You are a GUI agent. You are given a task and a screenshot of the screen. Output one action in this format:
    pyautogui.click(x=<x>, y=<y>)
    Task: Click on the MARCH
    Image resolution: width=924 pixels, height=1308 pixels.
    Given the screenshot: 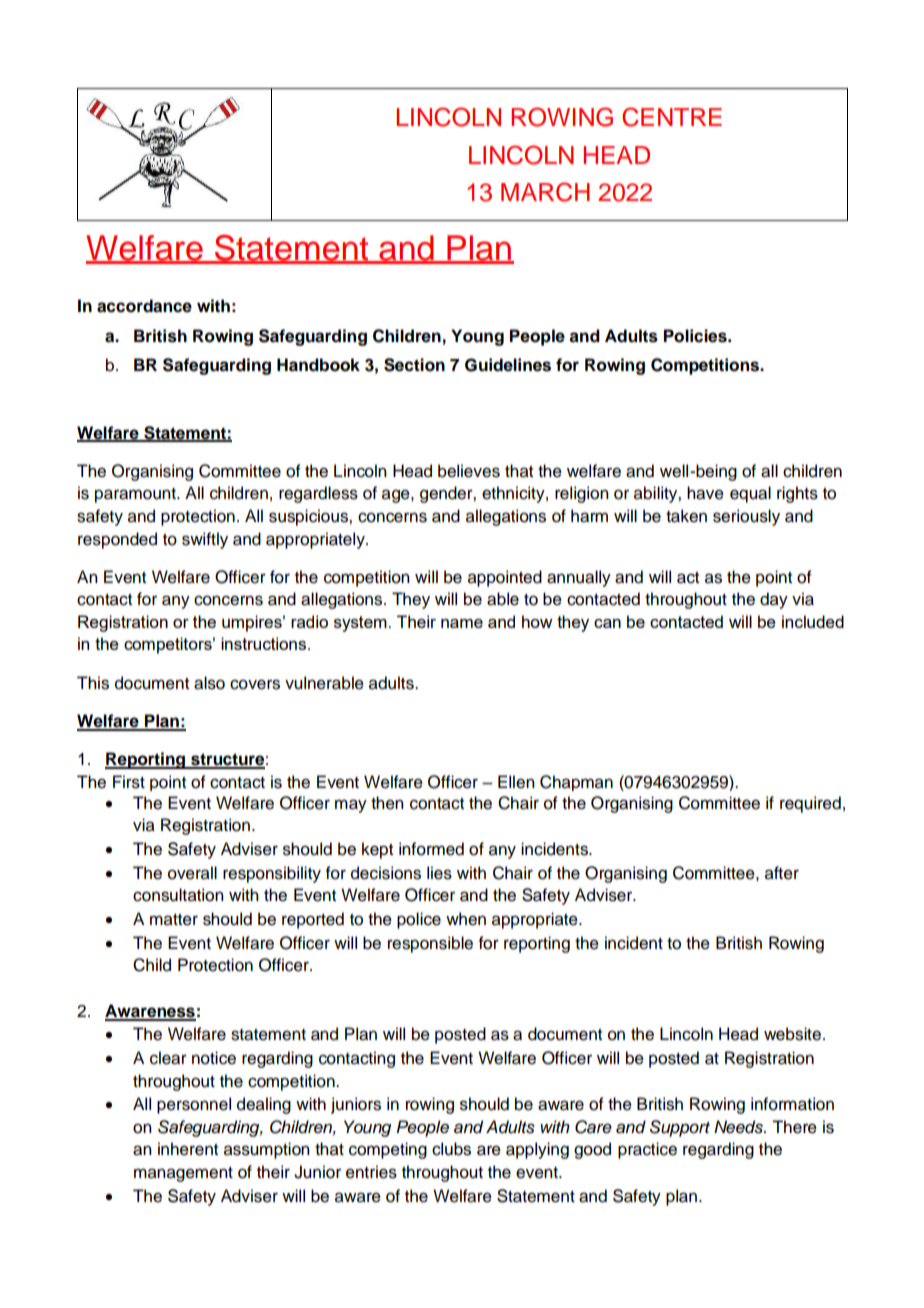 What is the action you would take?
    pyautogui.click(x=545, y=192)
